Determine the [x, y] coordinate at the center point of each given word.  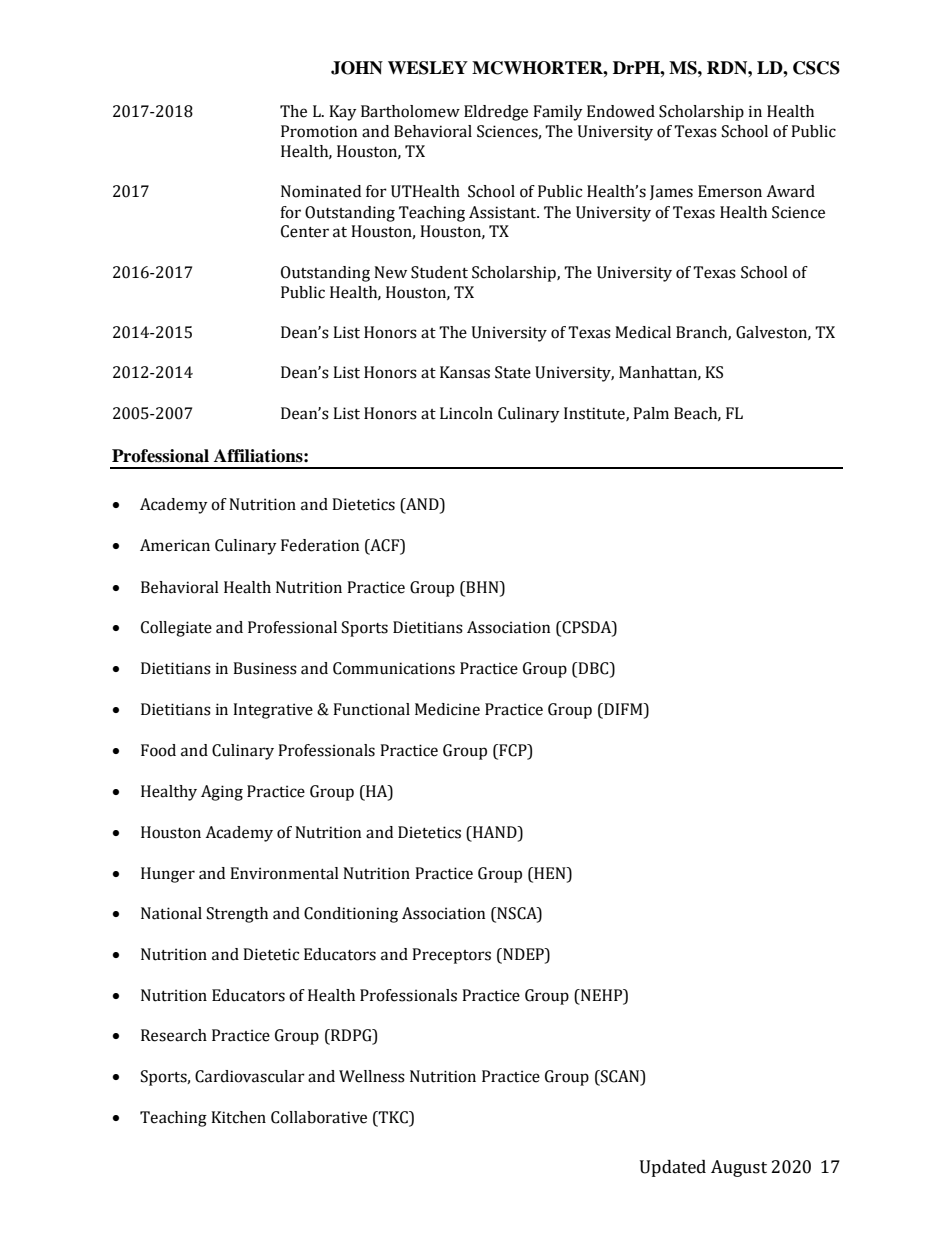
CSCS [816, 68]
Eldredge [496, 113]
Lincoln [466, 413]
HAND [495, 832]
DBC [593, 669]
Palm [651, 413]
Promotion [319, 131]
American [175, 545]
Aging [222, 793]
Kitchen [238, 1117]
